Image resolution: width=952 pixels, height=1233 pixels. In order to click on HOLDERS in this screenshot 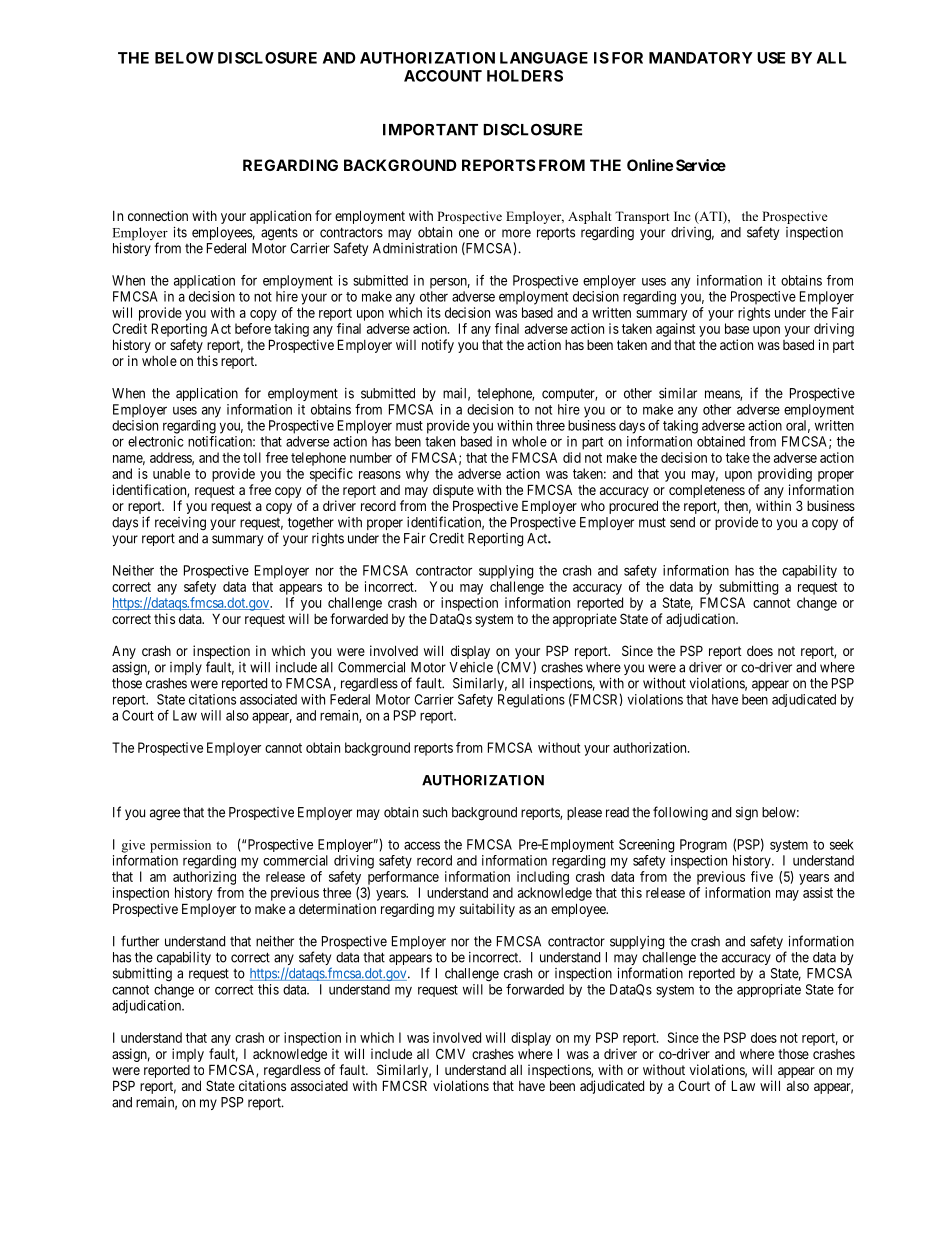, I will do `click(525, 76)`.
